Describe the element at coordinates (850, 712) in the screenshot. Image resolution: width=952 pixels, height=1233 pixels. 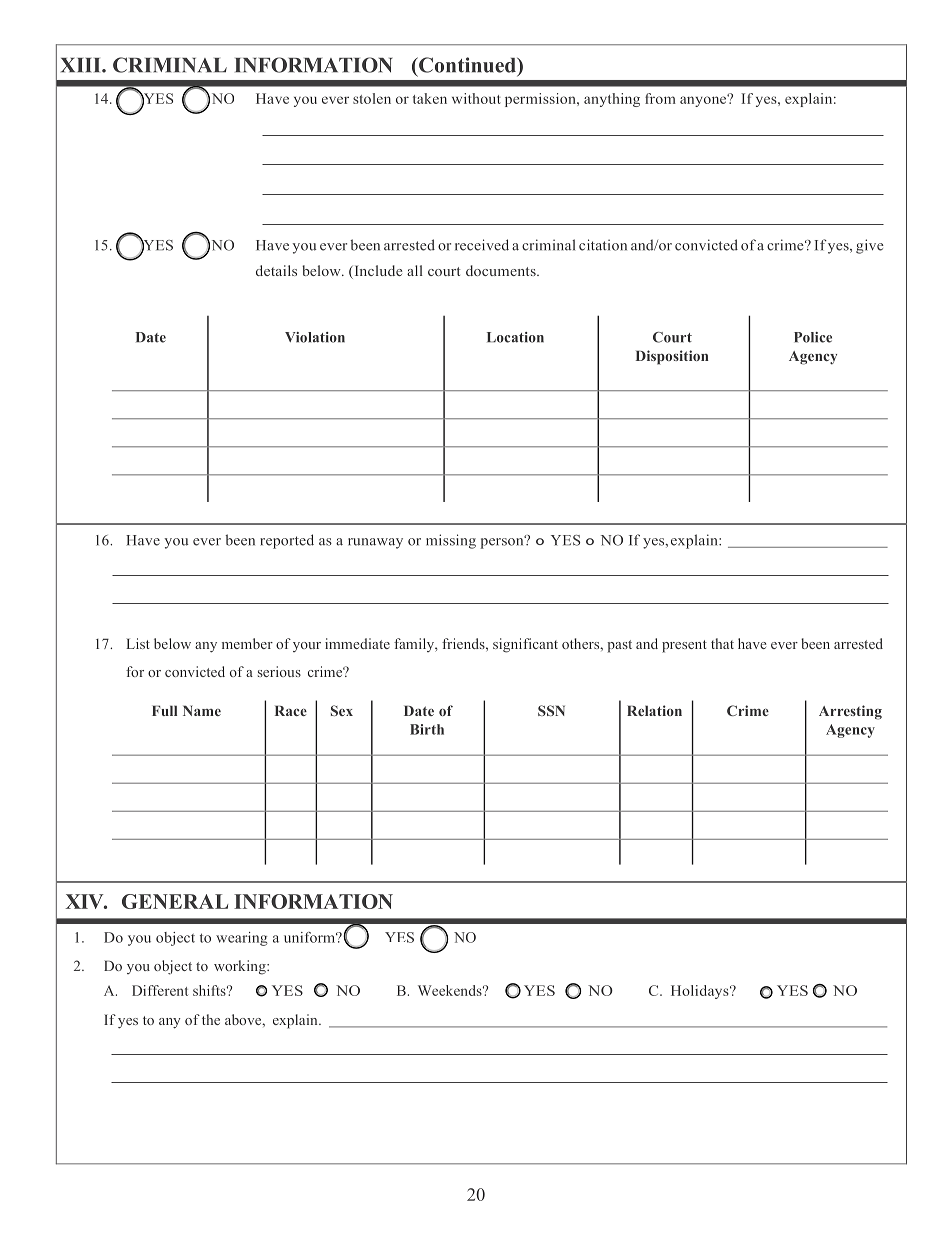
I see `Arresting` at that location.
